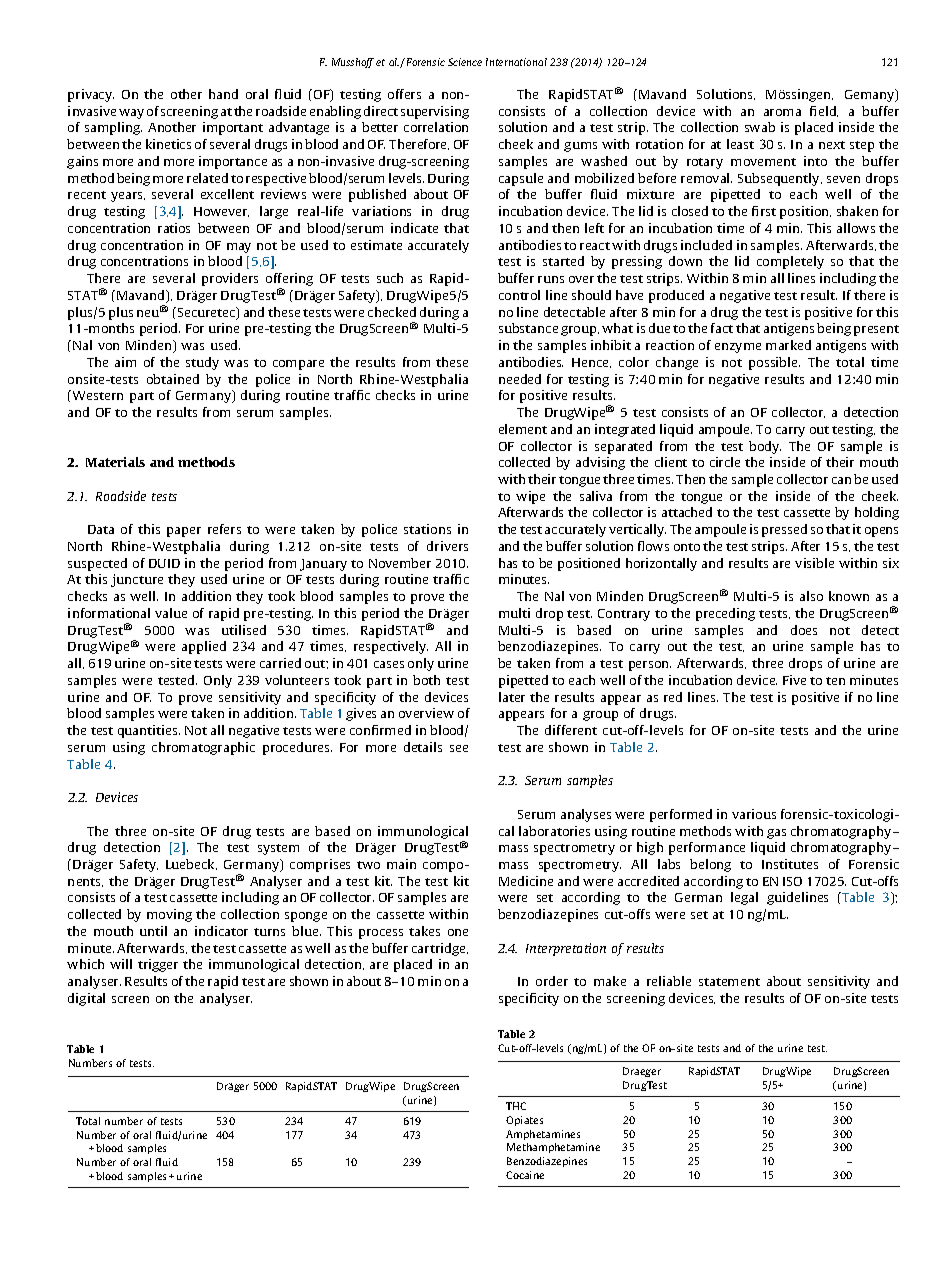 Image resolution: width=952 pixels, height=1270 pixels. What do you see at coordinates (765, 447) in the screenshot?
I see `body` at bounding box center [765, 447].
